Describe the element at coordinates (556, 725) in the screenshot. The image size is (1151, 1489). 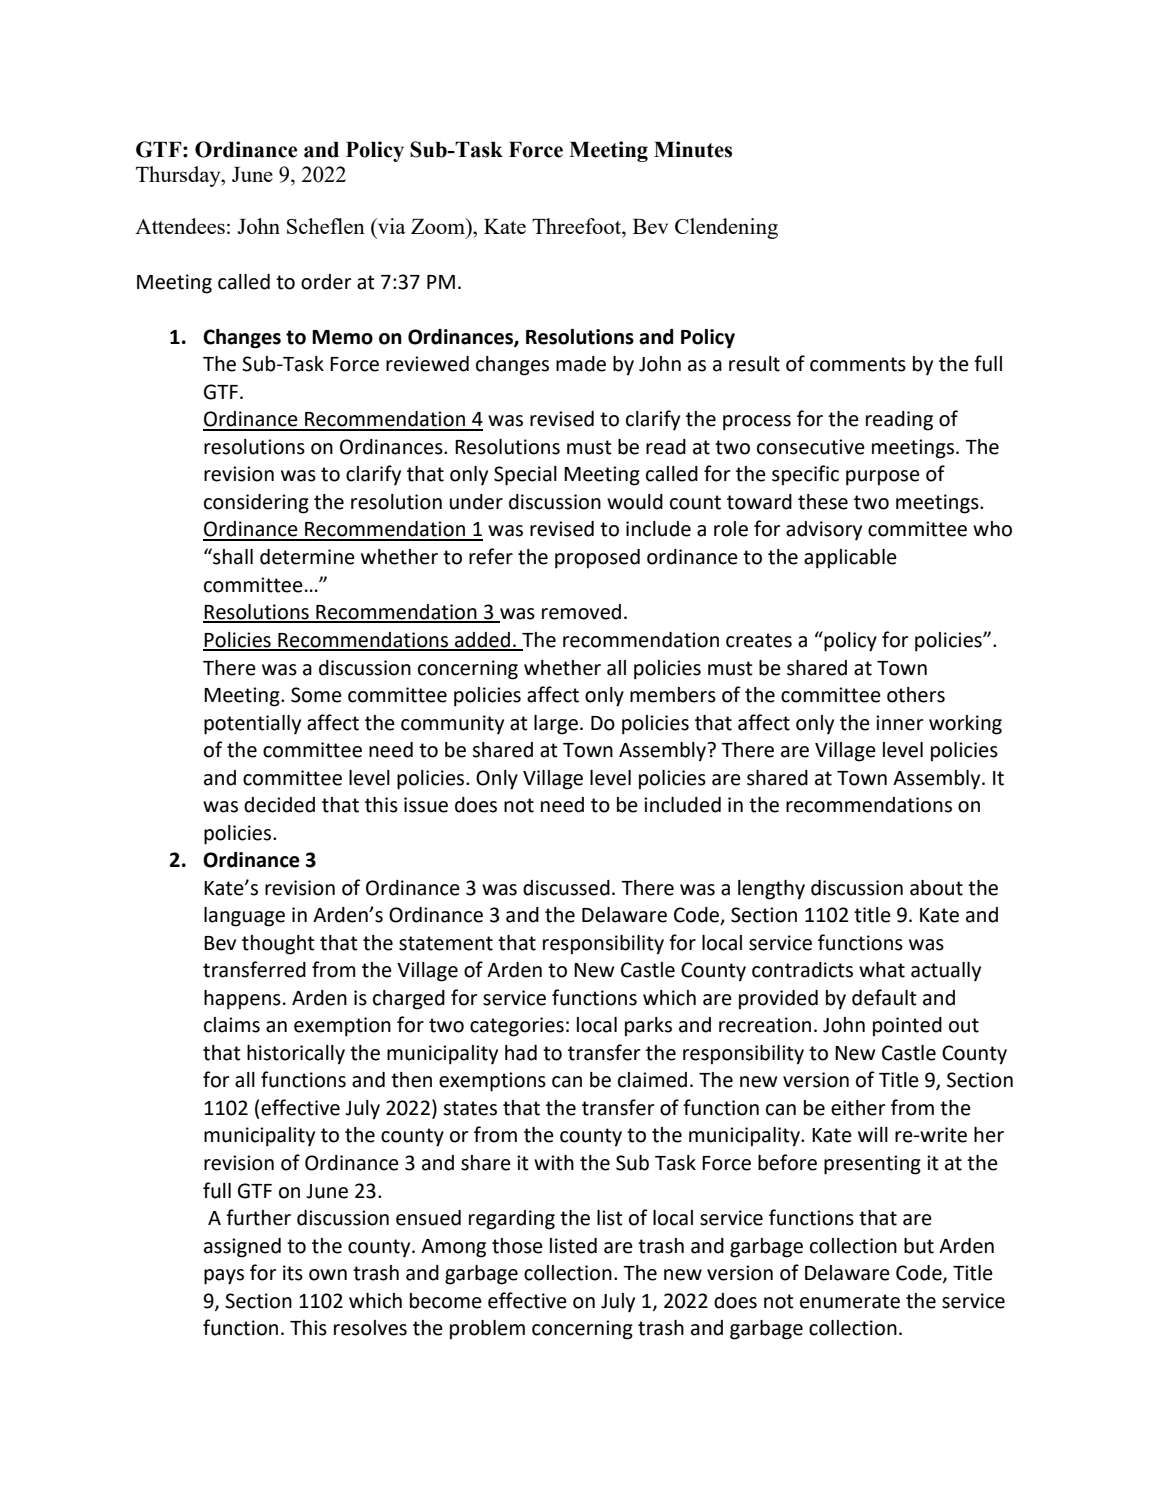
I see `large` at that location.
